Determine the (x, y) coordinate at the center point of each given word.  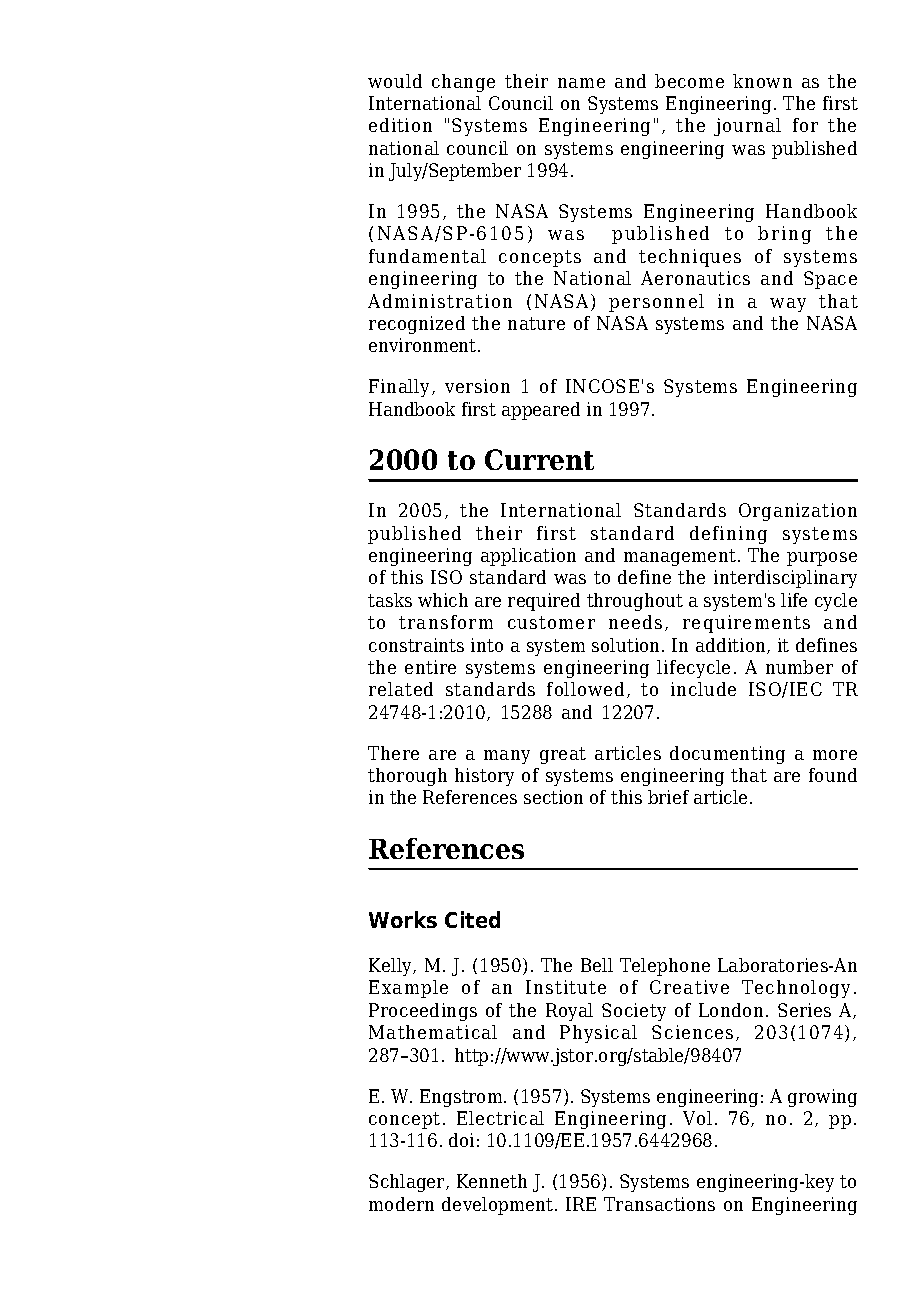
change (463, 83)
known (762, 81)
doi (461, 1140)
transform (446, 622)
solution (627, 645)
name (581, 83)
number (799, 667)
